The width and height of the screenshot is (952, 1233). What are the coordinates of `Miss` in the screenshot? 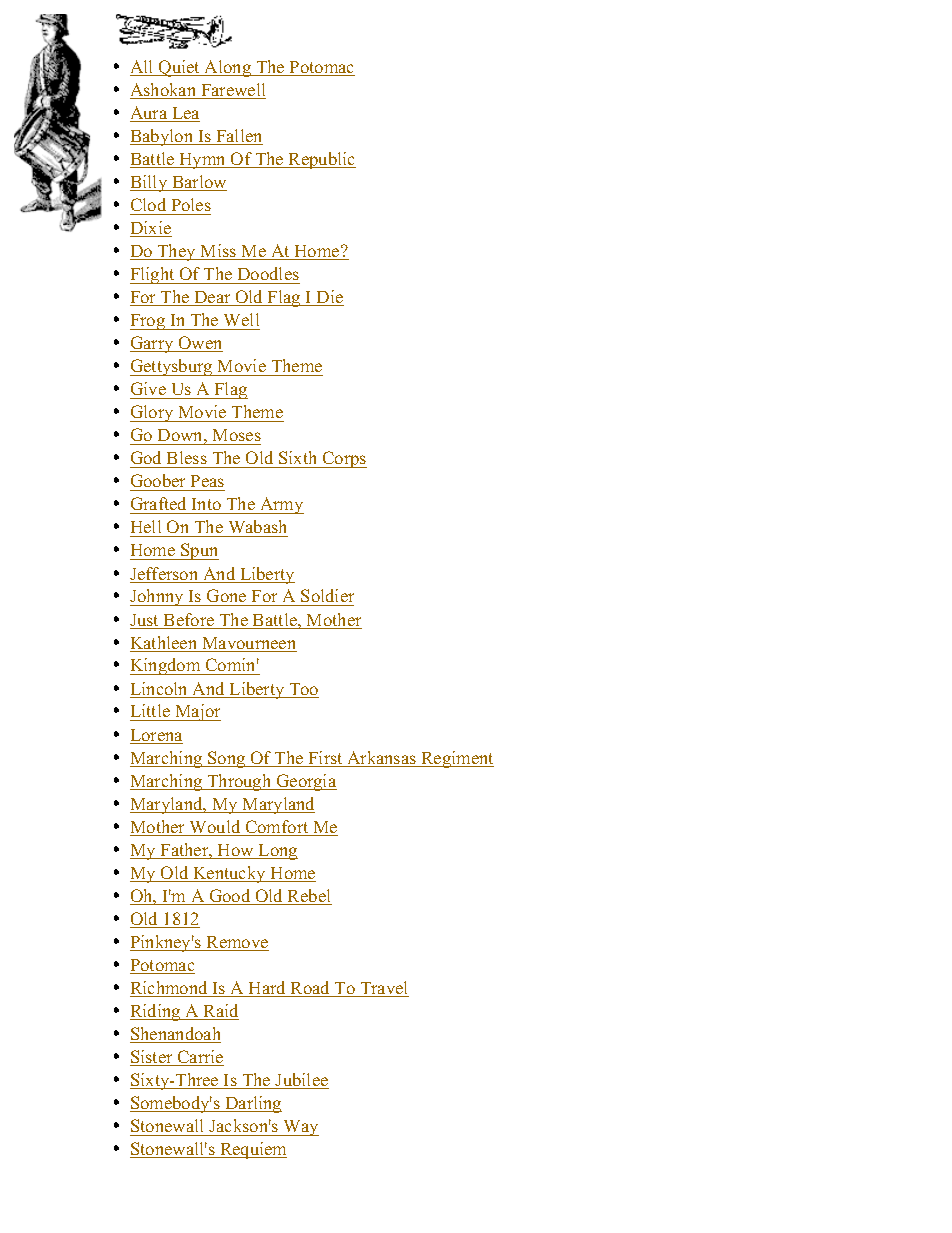 It's located at (218, 252).
